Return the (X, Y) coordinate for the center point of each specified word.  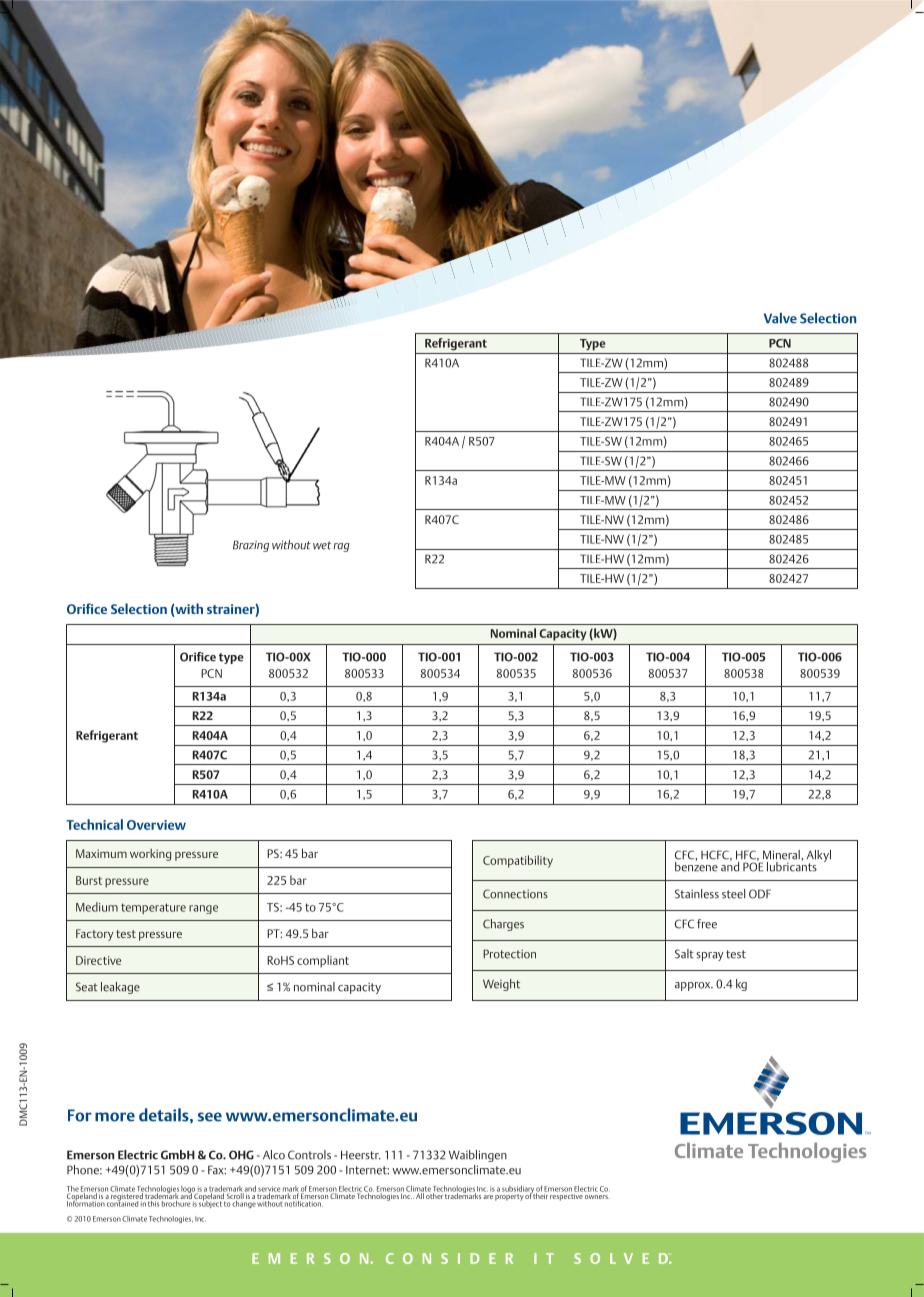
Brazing (251, 546)
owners (597, 1197)
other (435, 1195)
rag (341, 547)
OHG (241, 1155)
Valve (780, 318)
